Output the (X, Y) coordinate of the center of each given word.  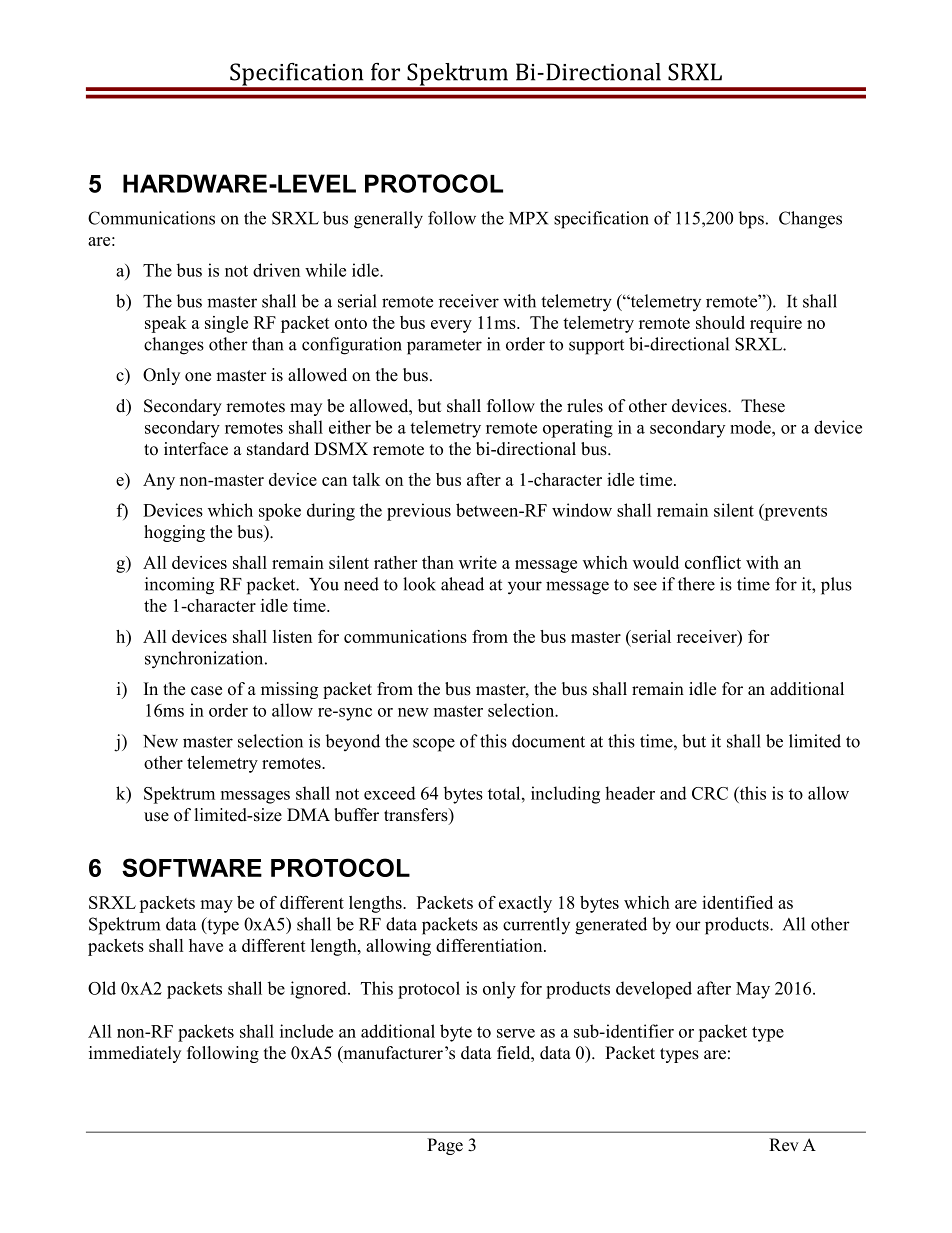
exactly (525, 904)
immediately (135, 1054)
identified (737, 902)
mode (751, 427)
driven (276, 270)
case (206, 691)
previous (419, 512)
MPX (528, 218)
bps (751, 220)
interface (196, 449)
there (696, 584)
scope (434, 745)
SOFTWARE (192, 867)
